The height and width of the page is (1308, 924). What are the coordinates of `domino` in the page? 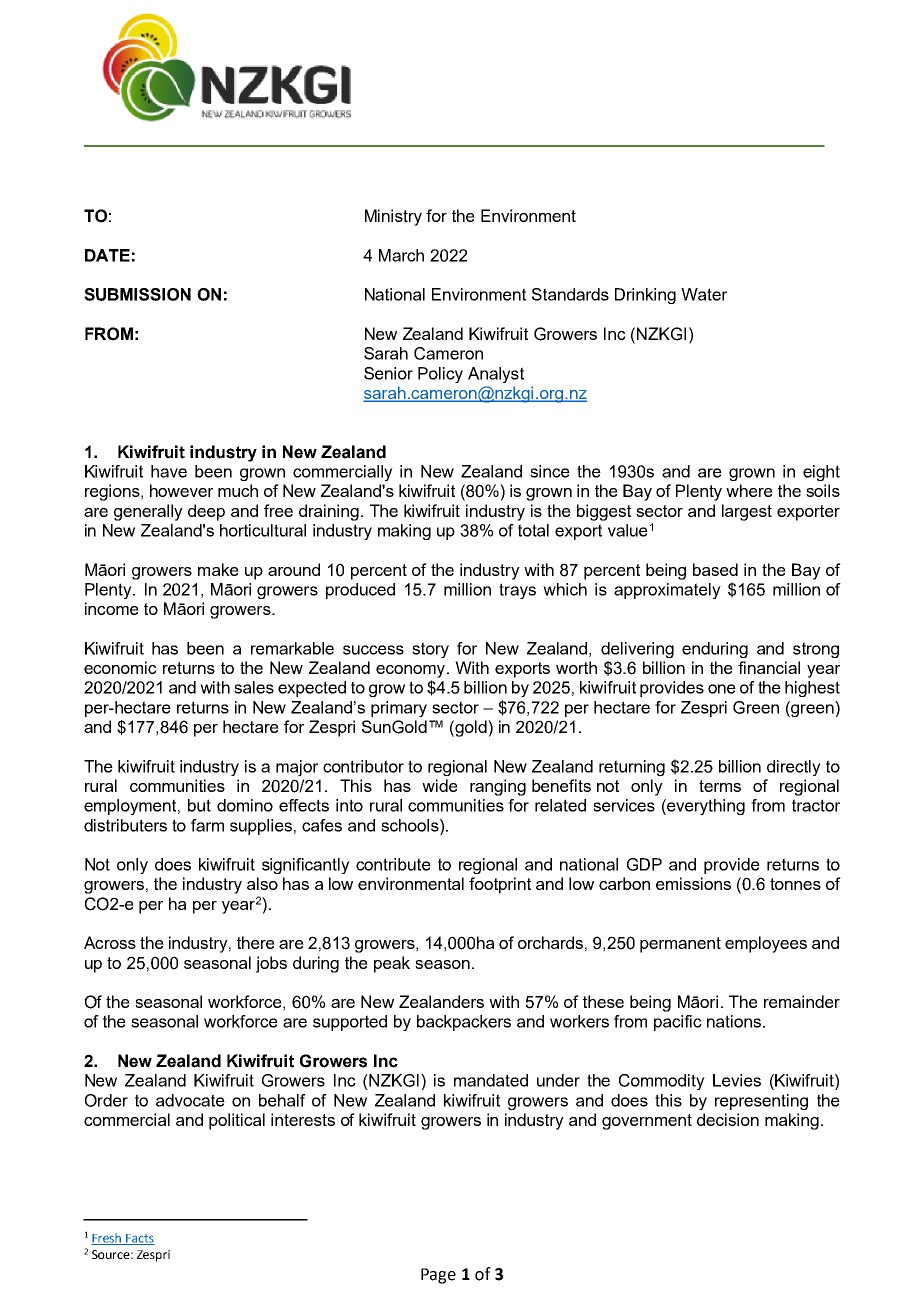 It's located at (245, 805).
